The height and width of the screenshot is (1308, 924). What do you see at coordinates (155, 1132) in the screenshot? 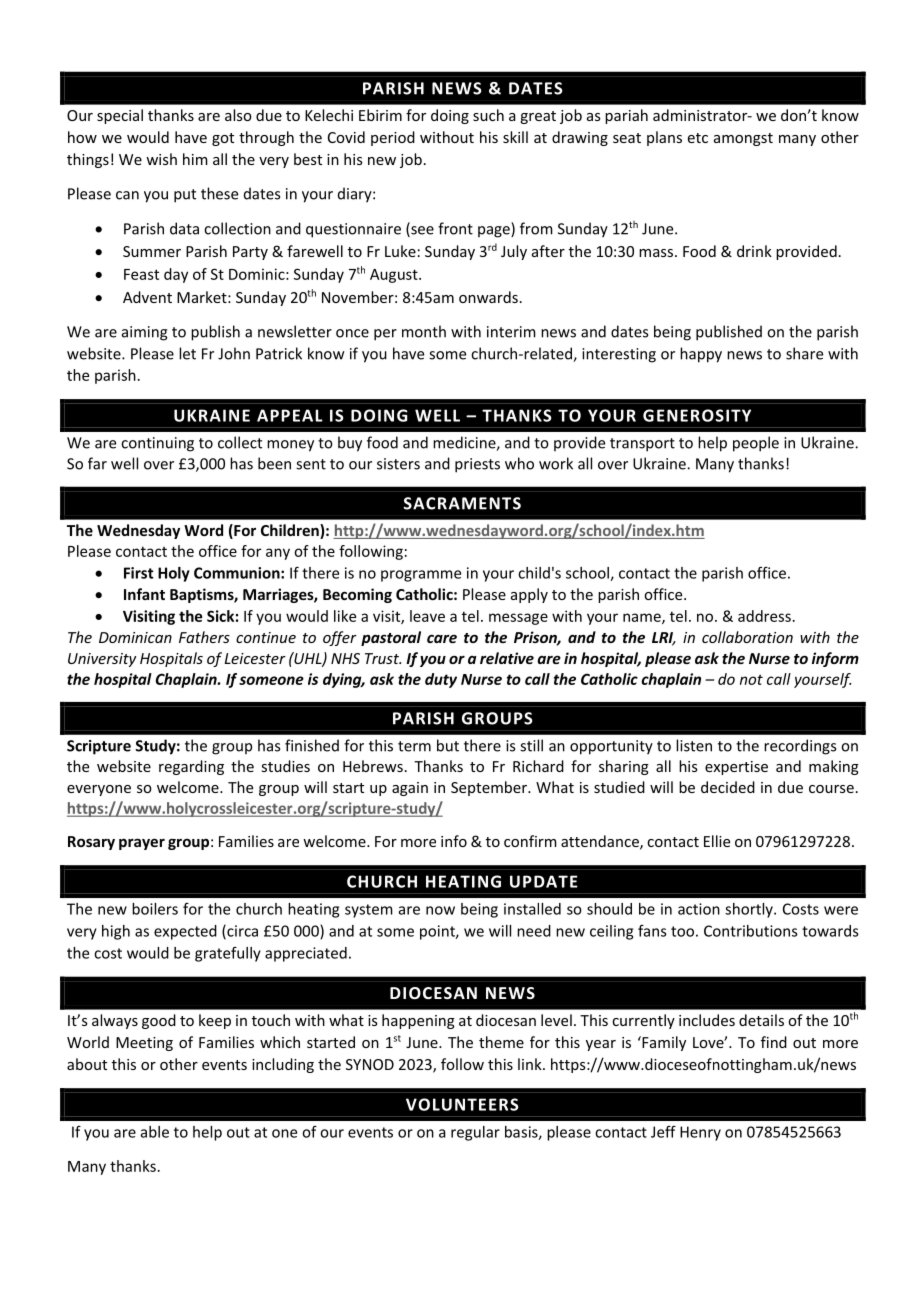
I see `able` at bounding box center [155, 1132].
